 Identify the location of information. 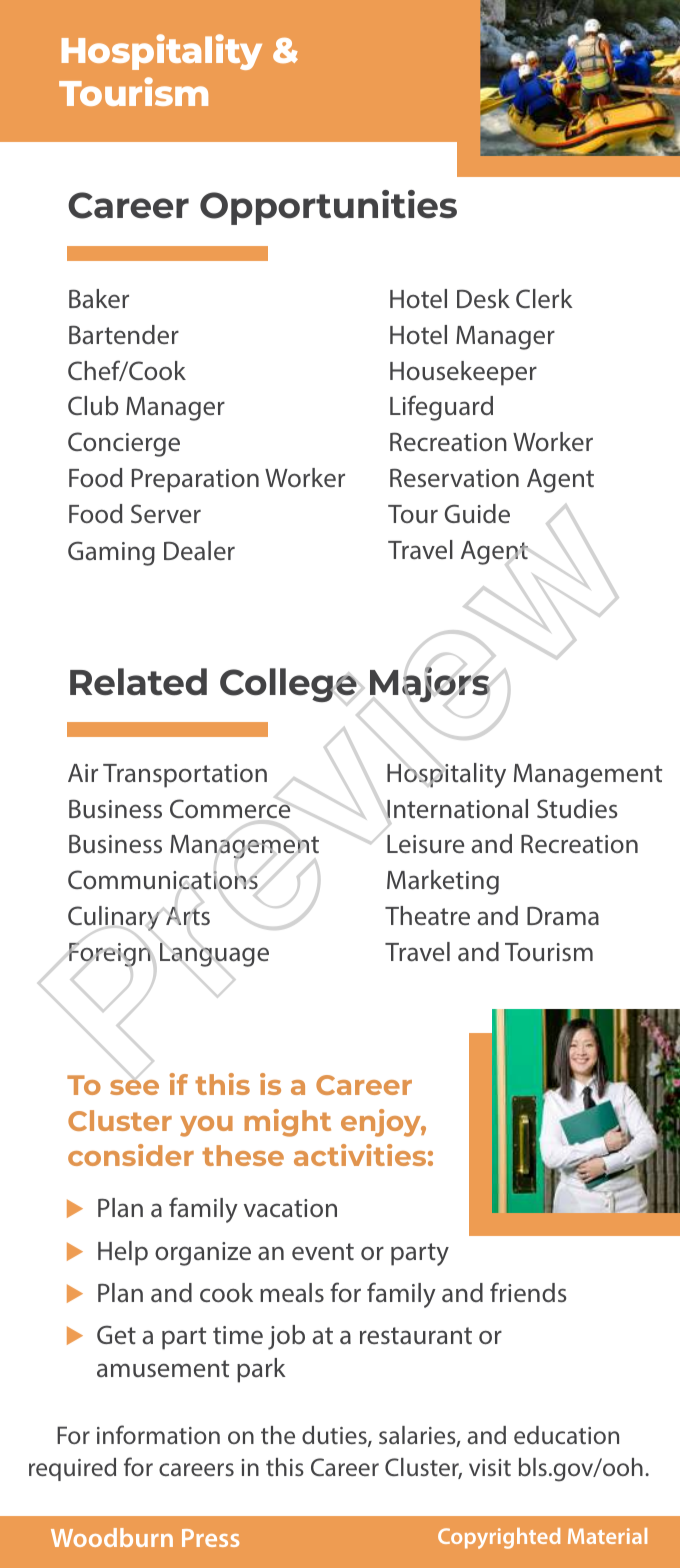
(158, 1434).
